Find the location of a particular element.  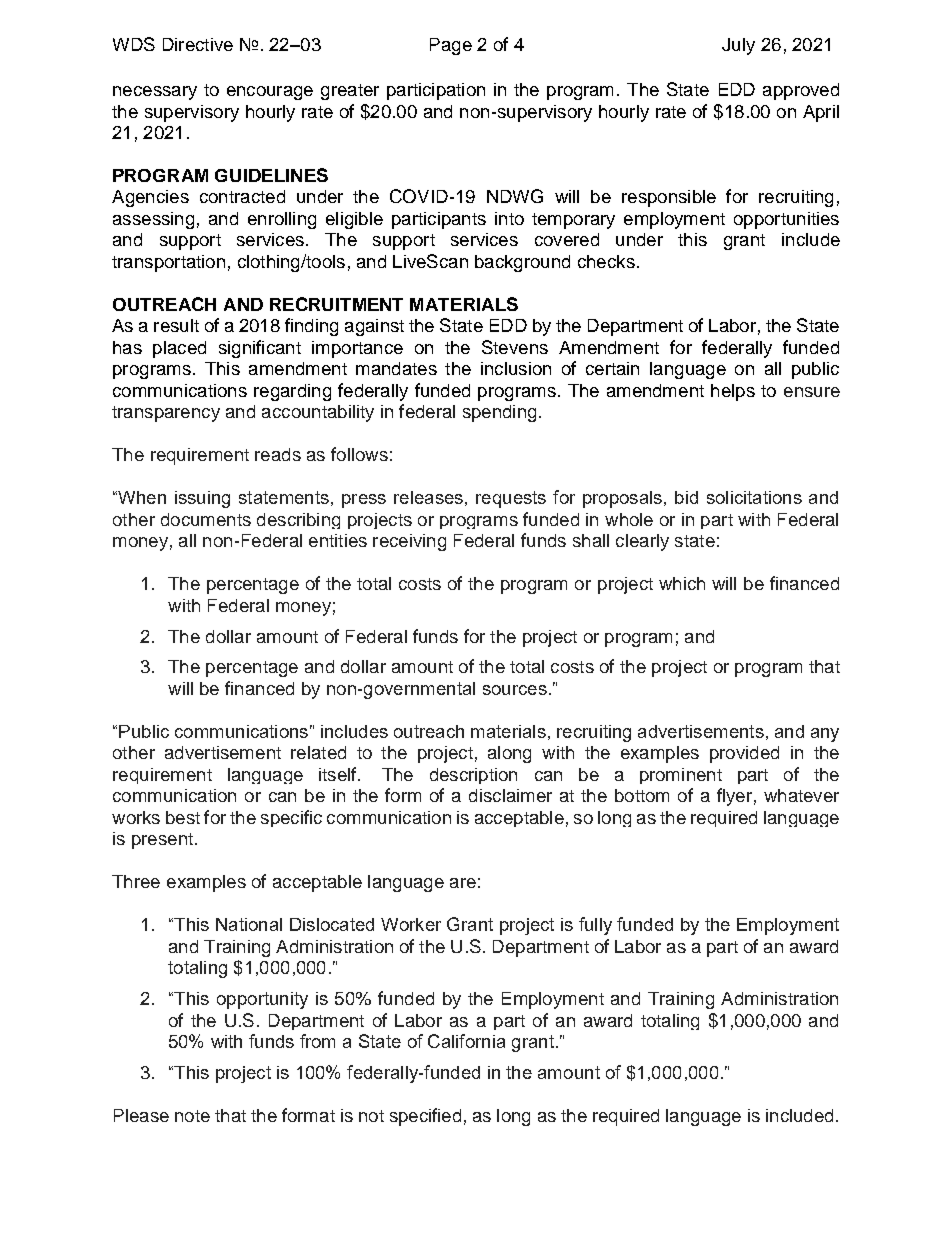

Directive is located at coordinates (198, 44).
